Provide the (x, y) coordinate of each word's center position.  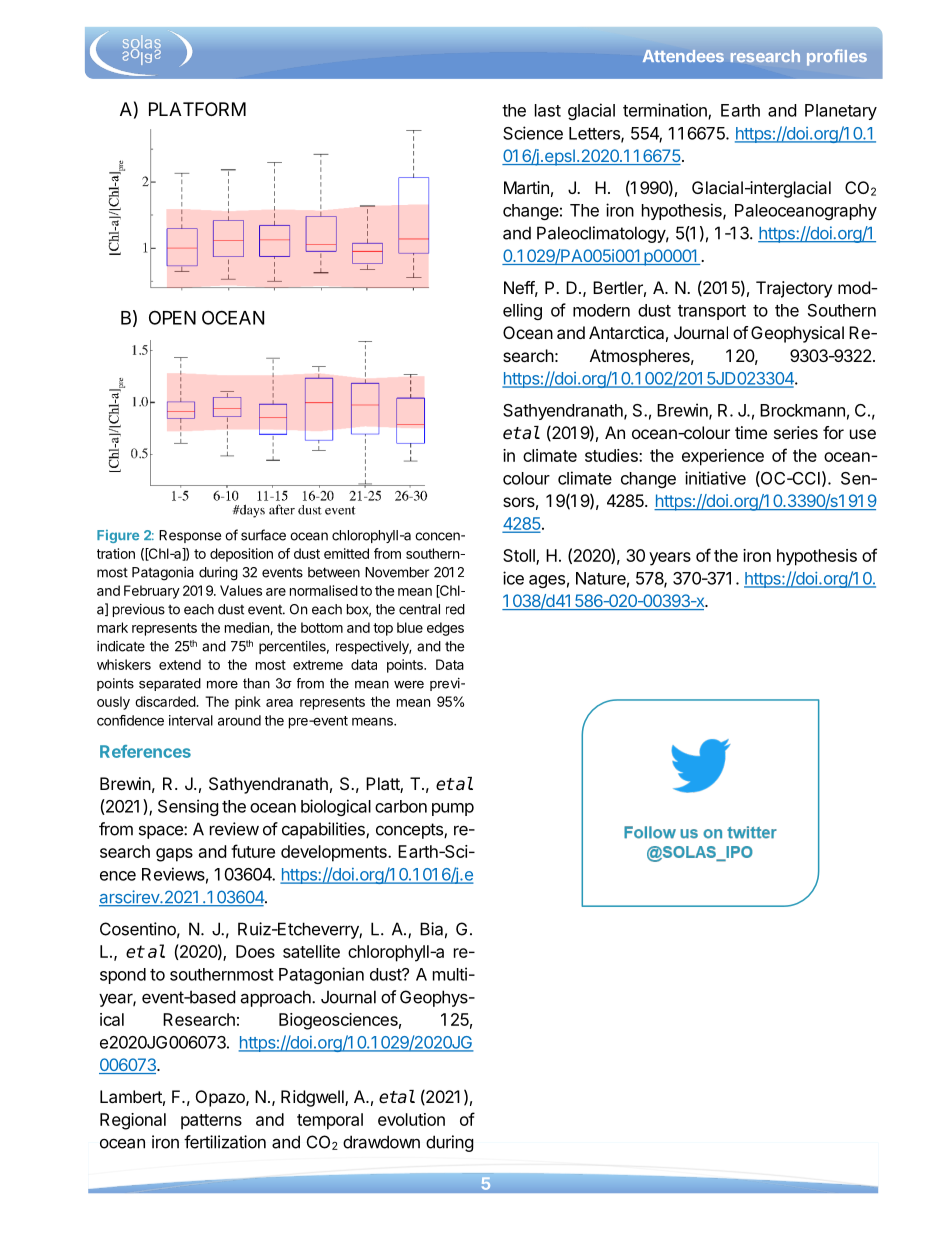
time (751, 432)
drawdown (381, 1142)
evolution (411, 1119)
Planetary (841, 112)
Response (190, 536)
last (548, 110)
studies (612, 455)
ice (513, 578)
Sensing (188, 807)
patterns (211, 1122)
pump (453, 809)
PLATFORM (197, 109)
